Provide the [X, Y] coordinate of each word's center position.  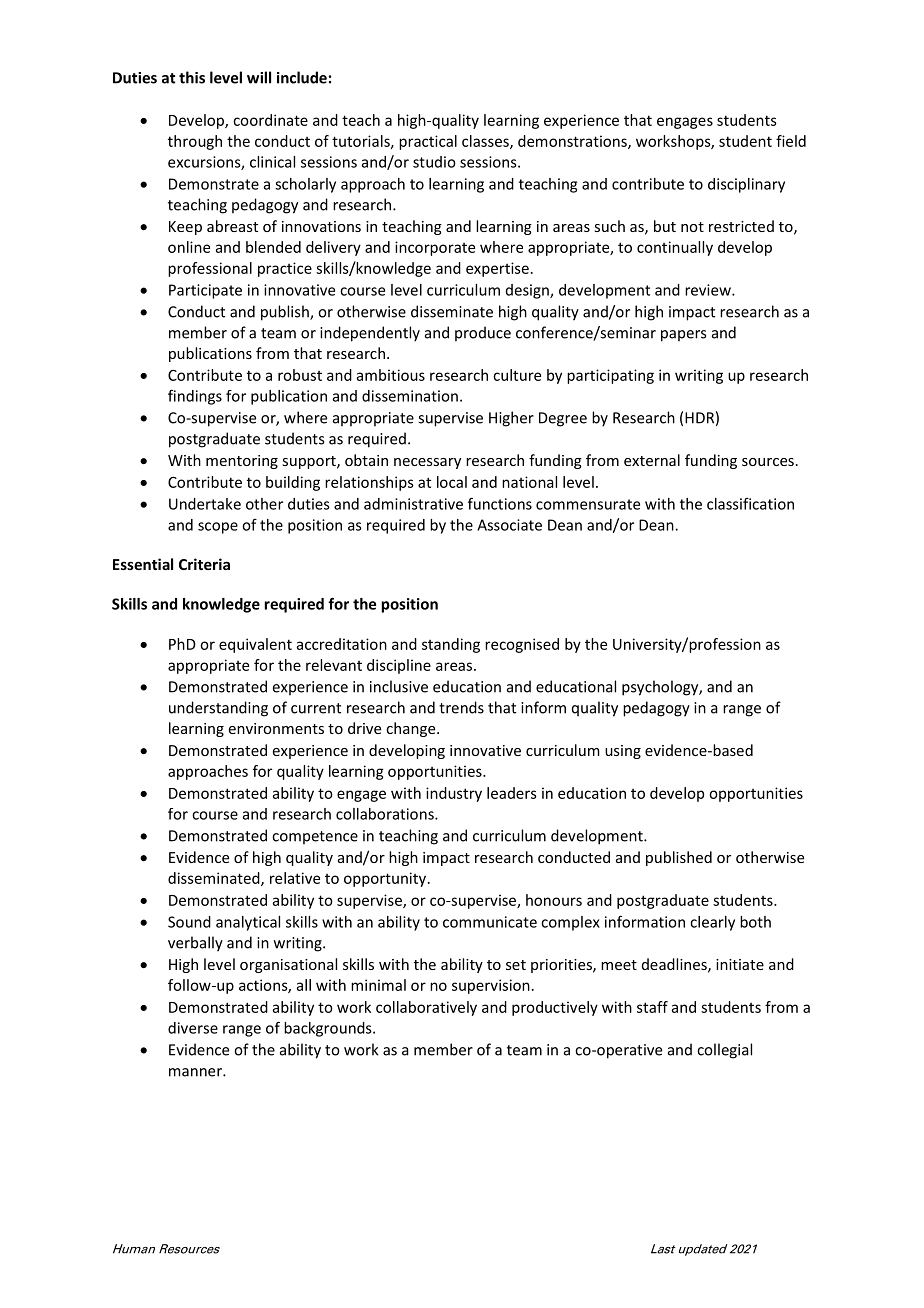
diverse [193, 1028]
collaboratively [426, 1008]
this [192, 77]
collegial [724, 1051]
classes [486, 142]
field [791, 141]
